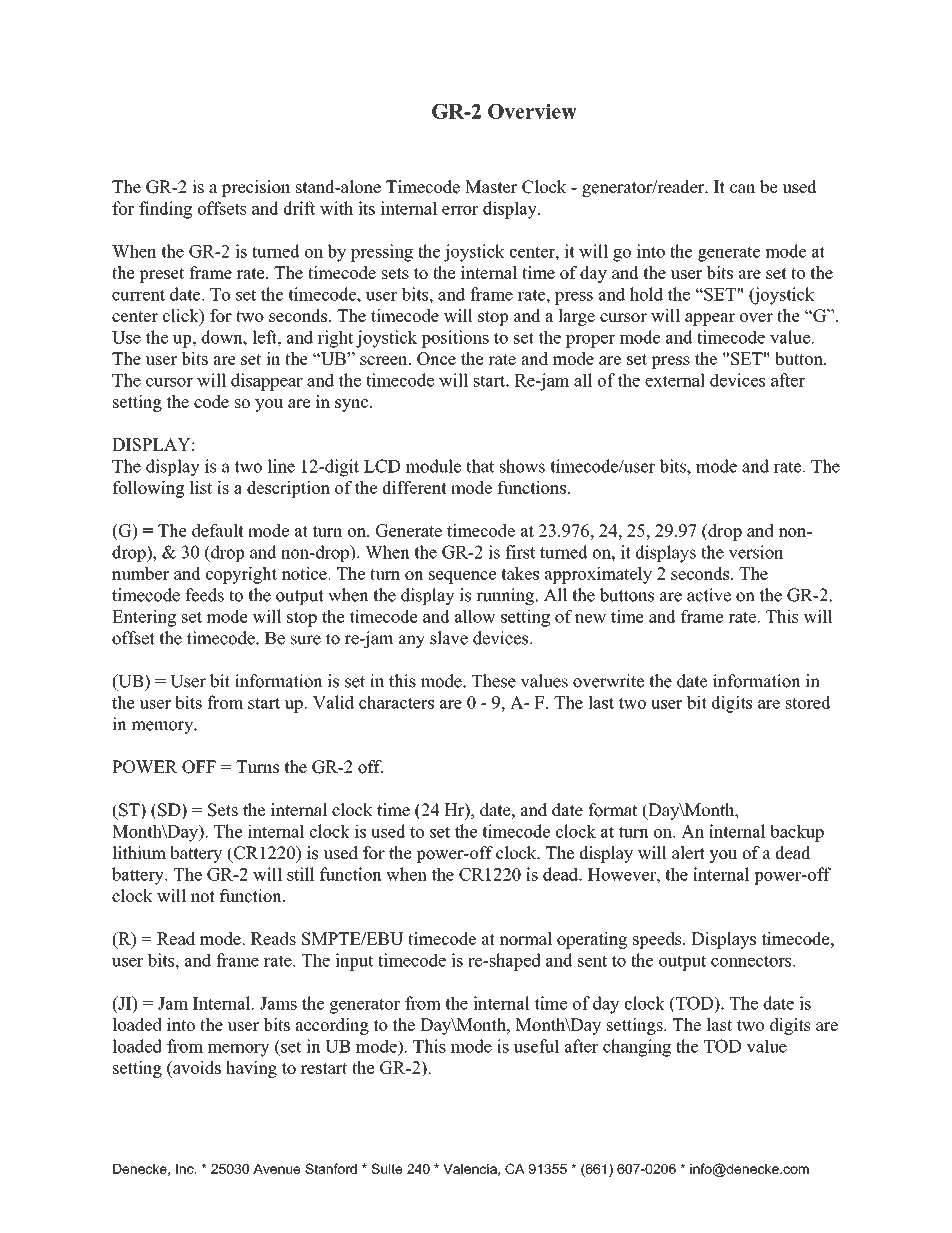  I want to click on error, so click(460, 210).
